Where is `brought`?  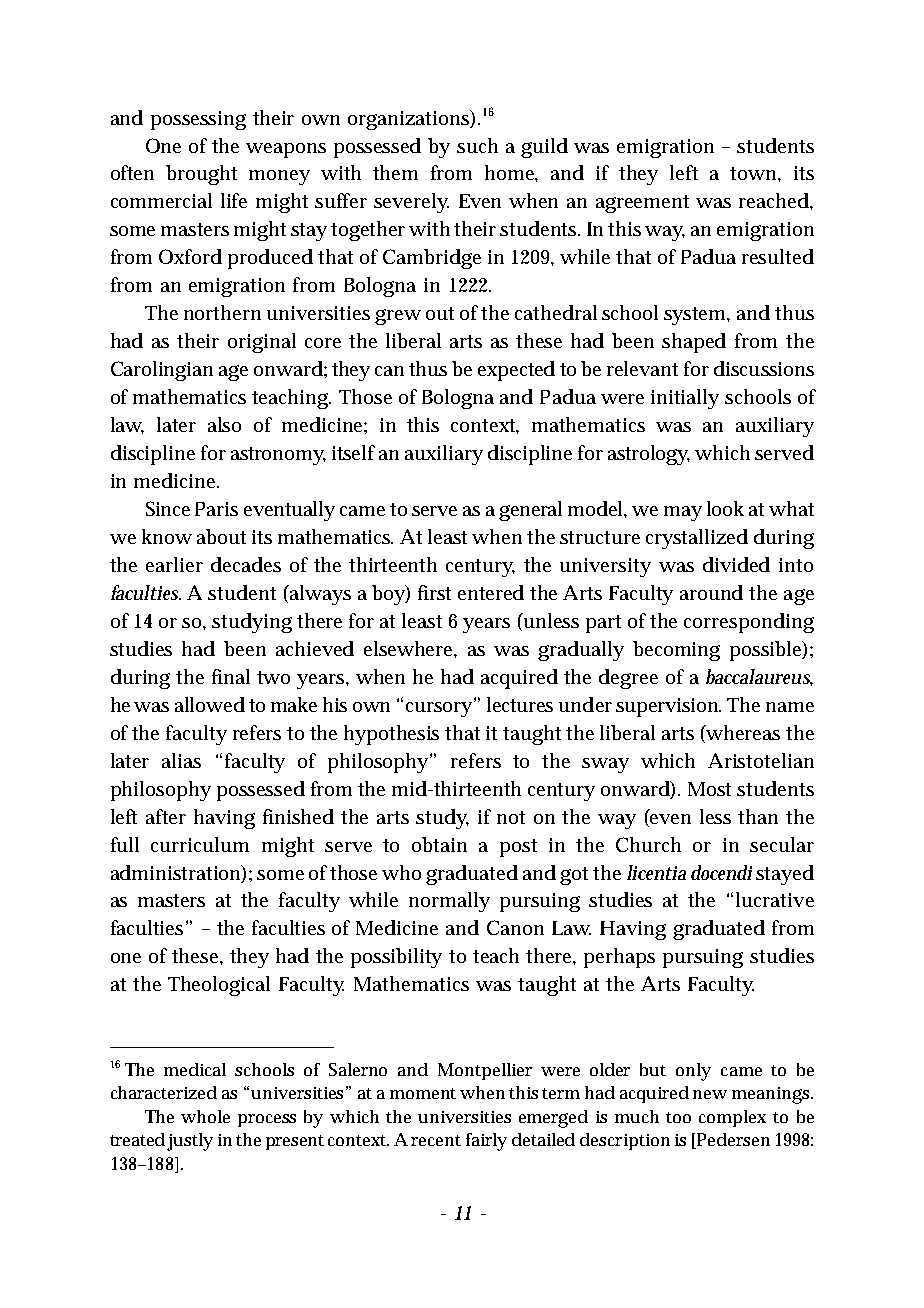
brought is located at coordinates (201, 175).
